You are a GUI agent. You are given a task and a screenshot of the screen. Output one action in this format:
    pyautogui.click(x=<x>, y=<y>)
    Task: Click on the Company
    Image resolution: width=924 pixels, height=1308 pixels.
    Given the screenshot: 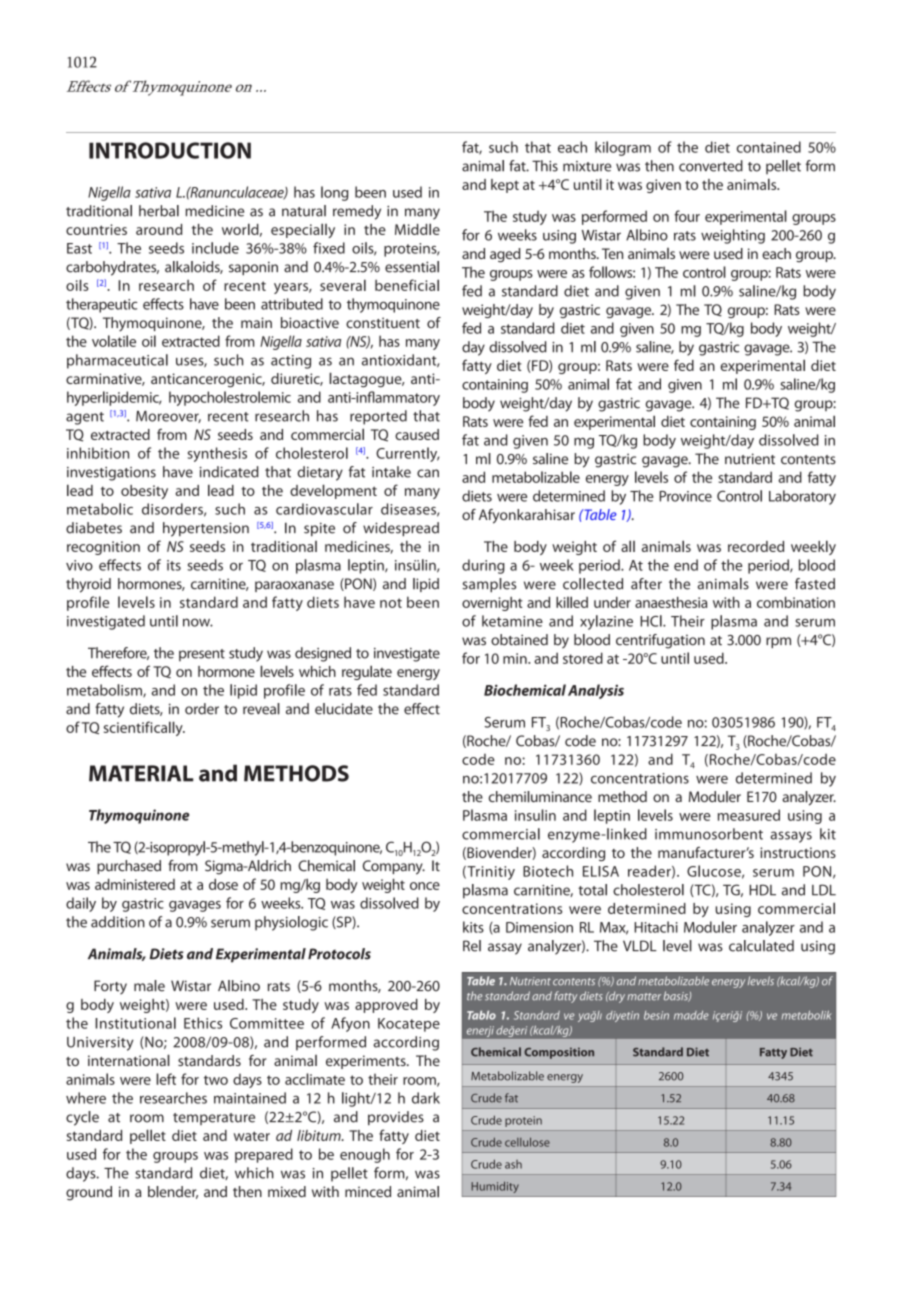 What is the action you would take?
    pyautogui.click(x=394, y=867)
